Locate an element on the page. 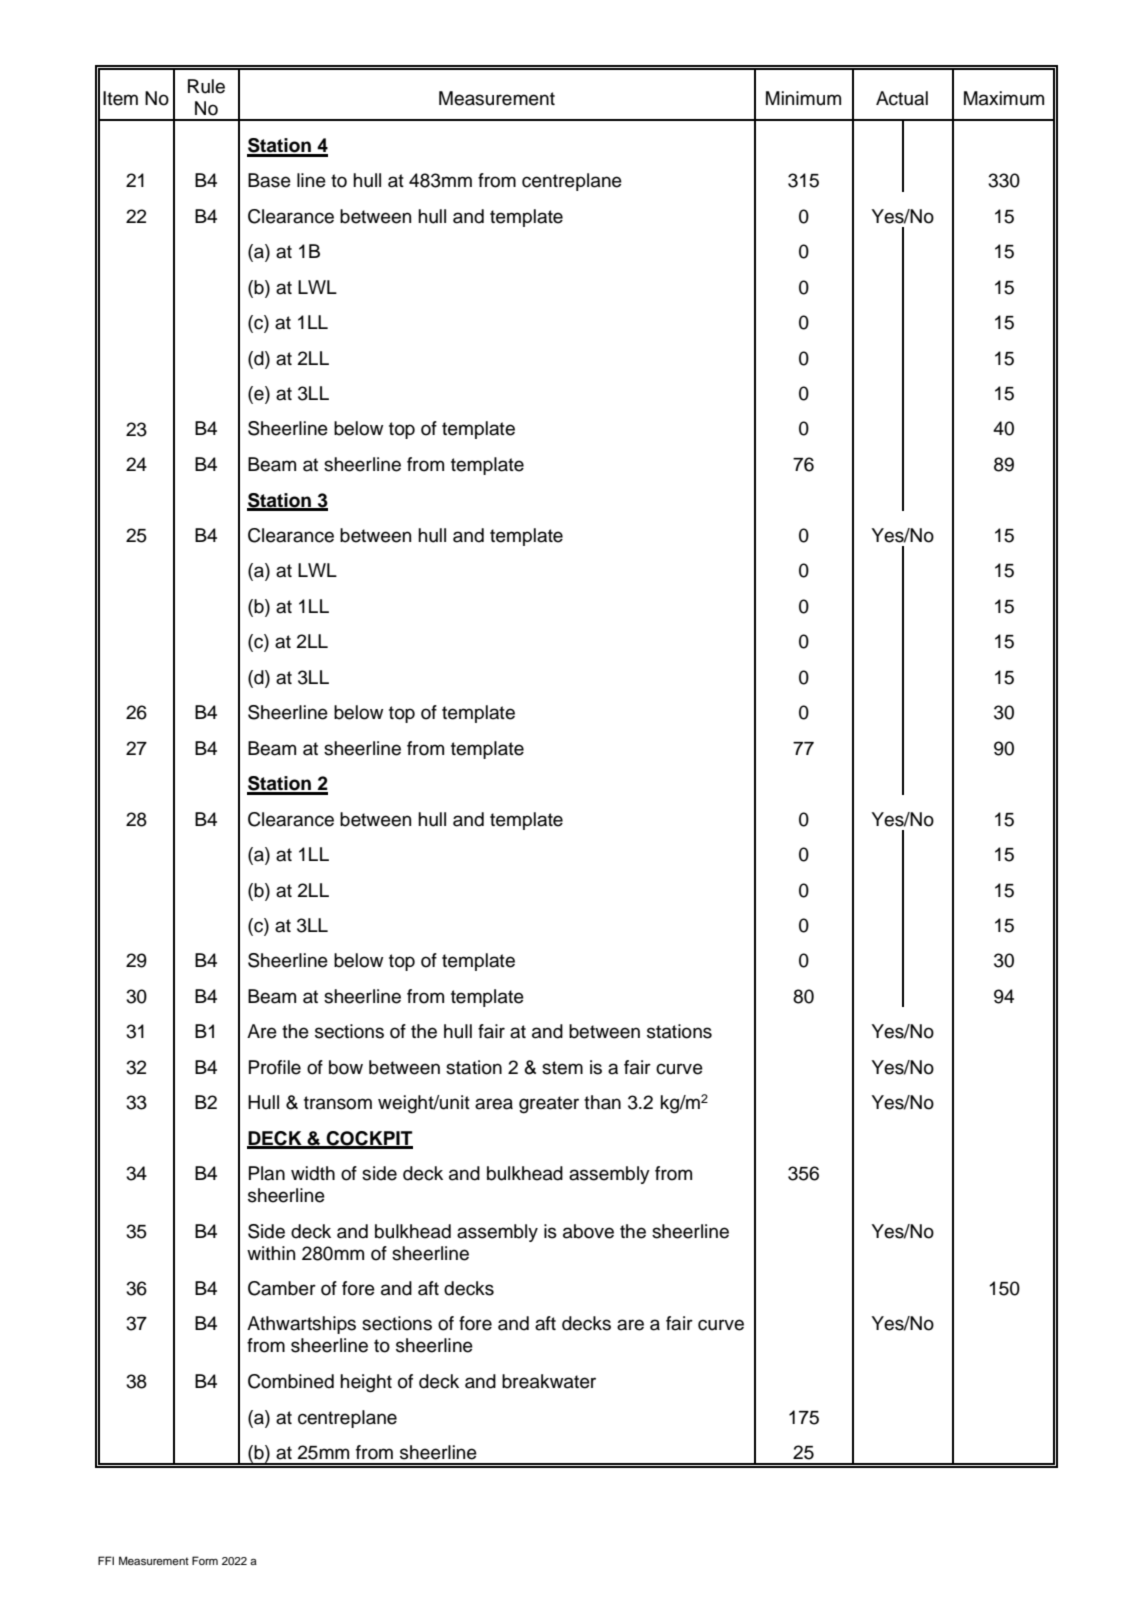  Form is located at coordinates (205, 1560).
